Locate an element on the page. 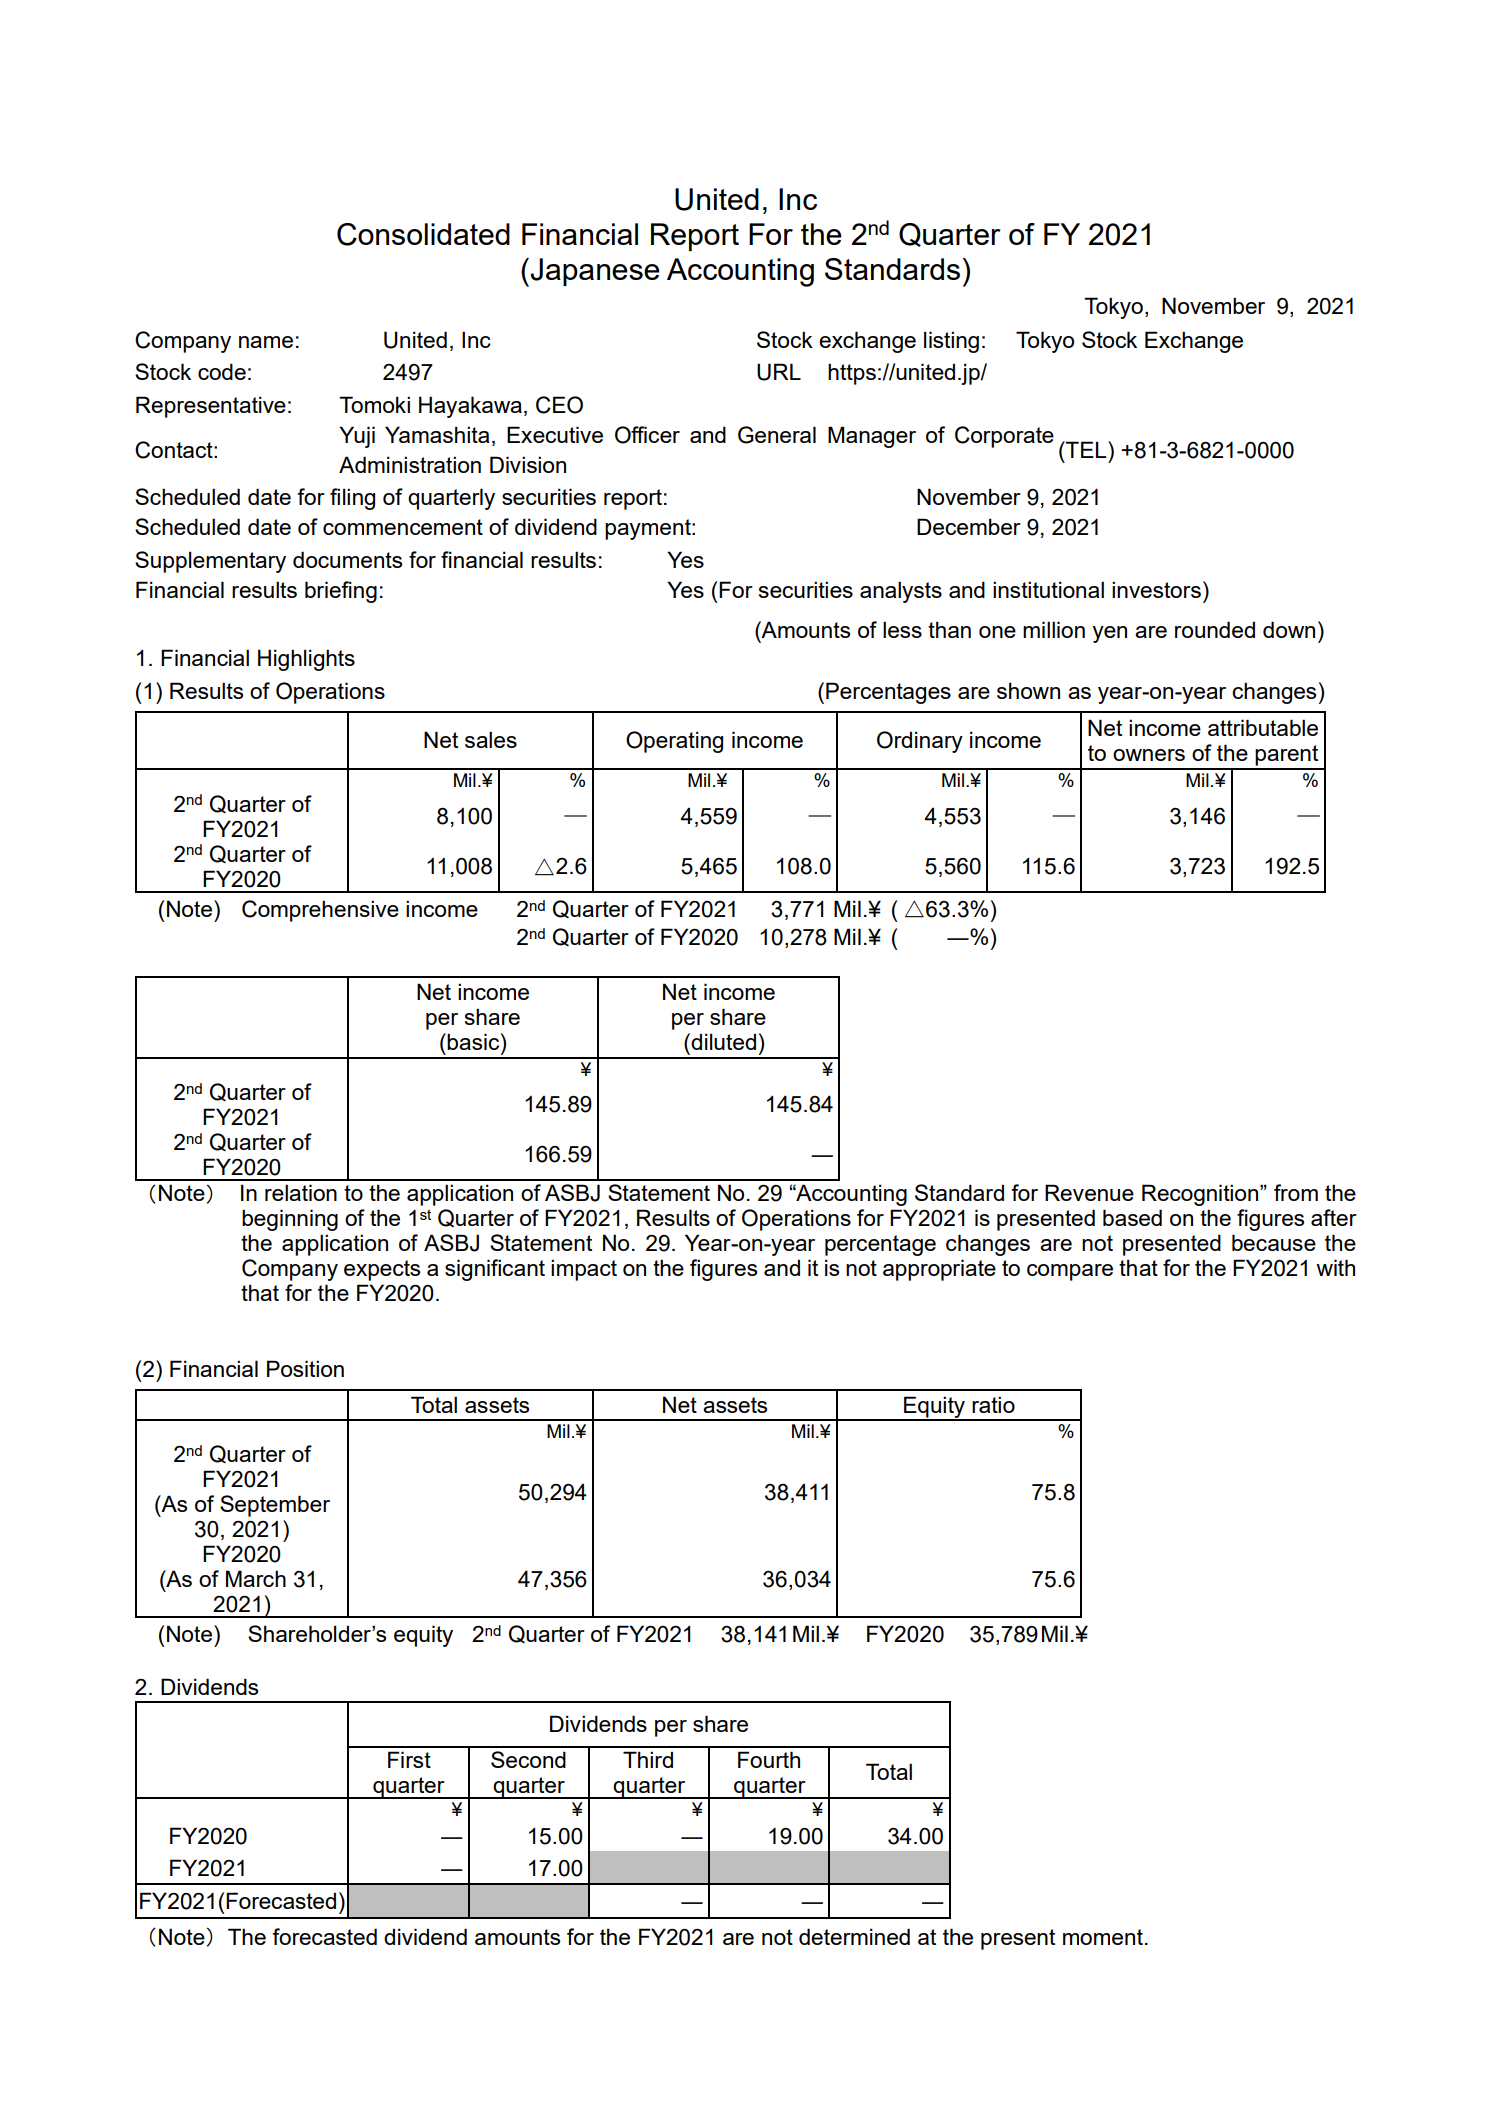 The image size is (1491, 2108). compare is located at coordinates (1070, 1272).
